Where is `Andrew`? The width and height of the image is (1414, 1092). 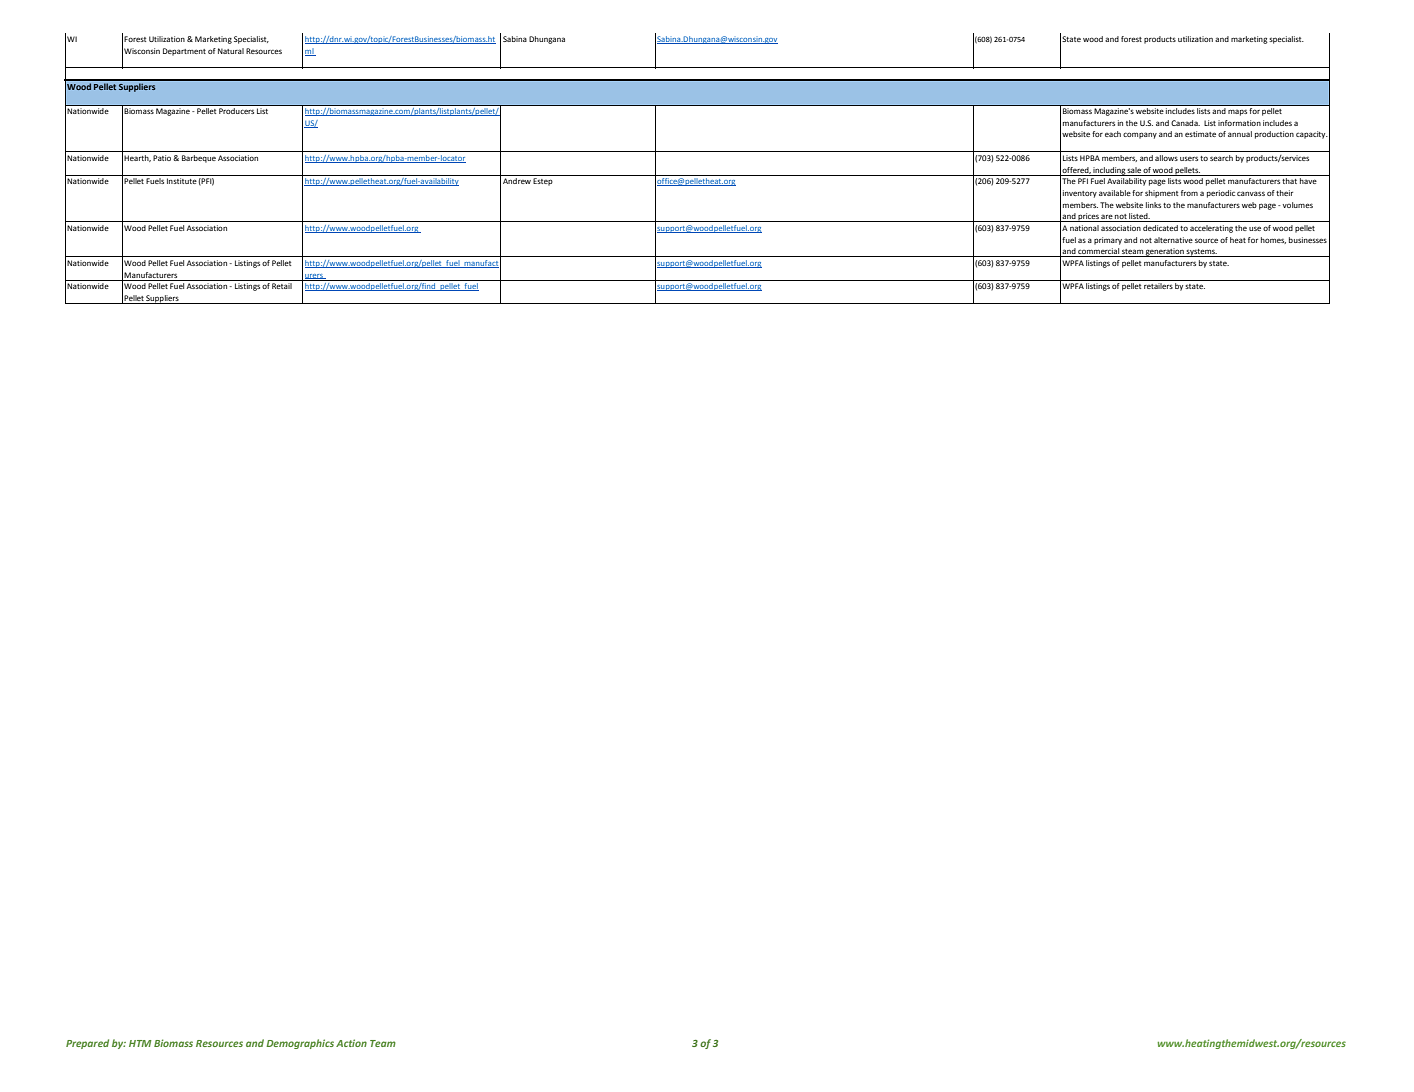
Andrew is located at coordinates (517, 181).
